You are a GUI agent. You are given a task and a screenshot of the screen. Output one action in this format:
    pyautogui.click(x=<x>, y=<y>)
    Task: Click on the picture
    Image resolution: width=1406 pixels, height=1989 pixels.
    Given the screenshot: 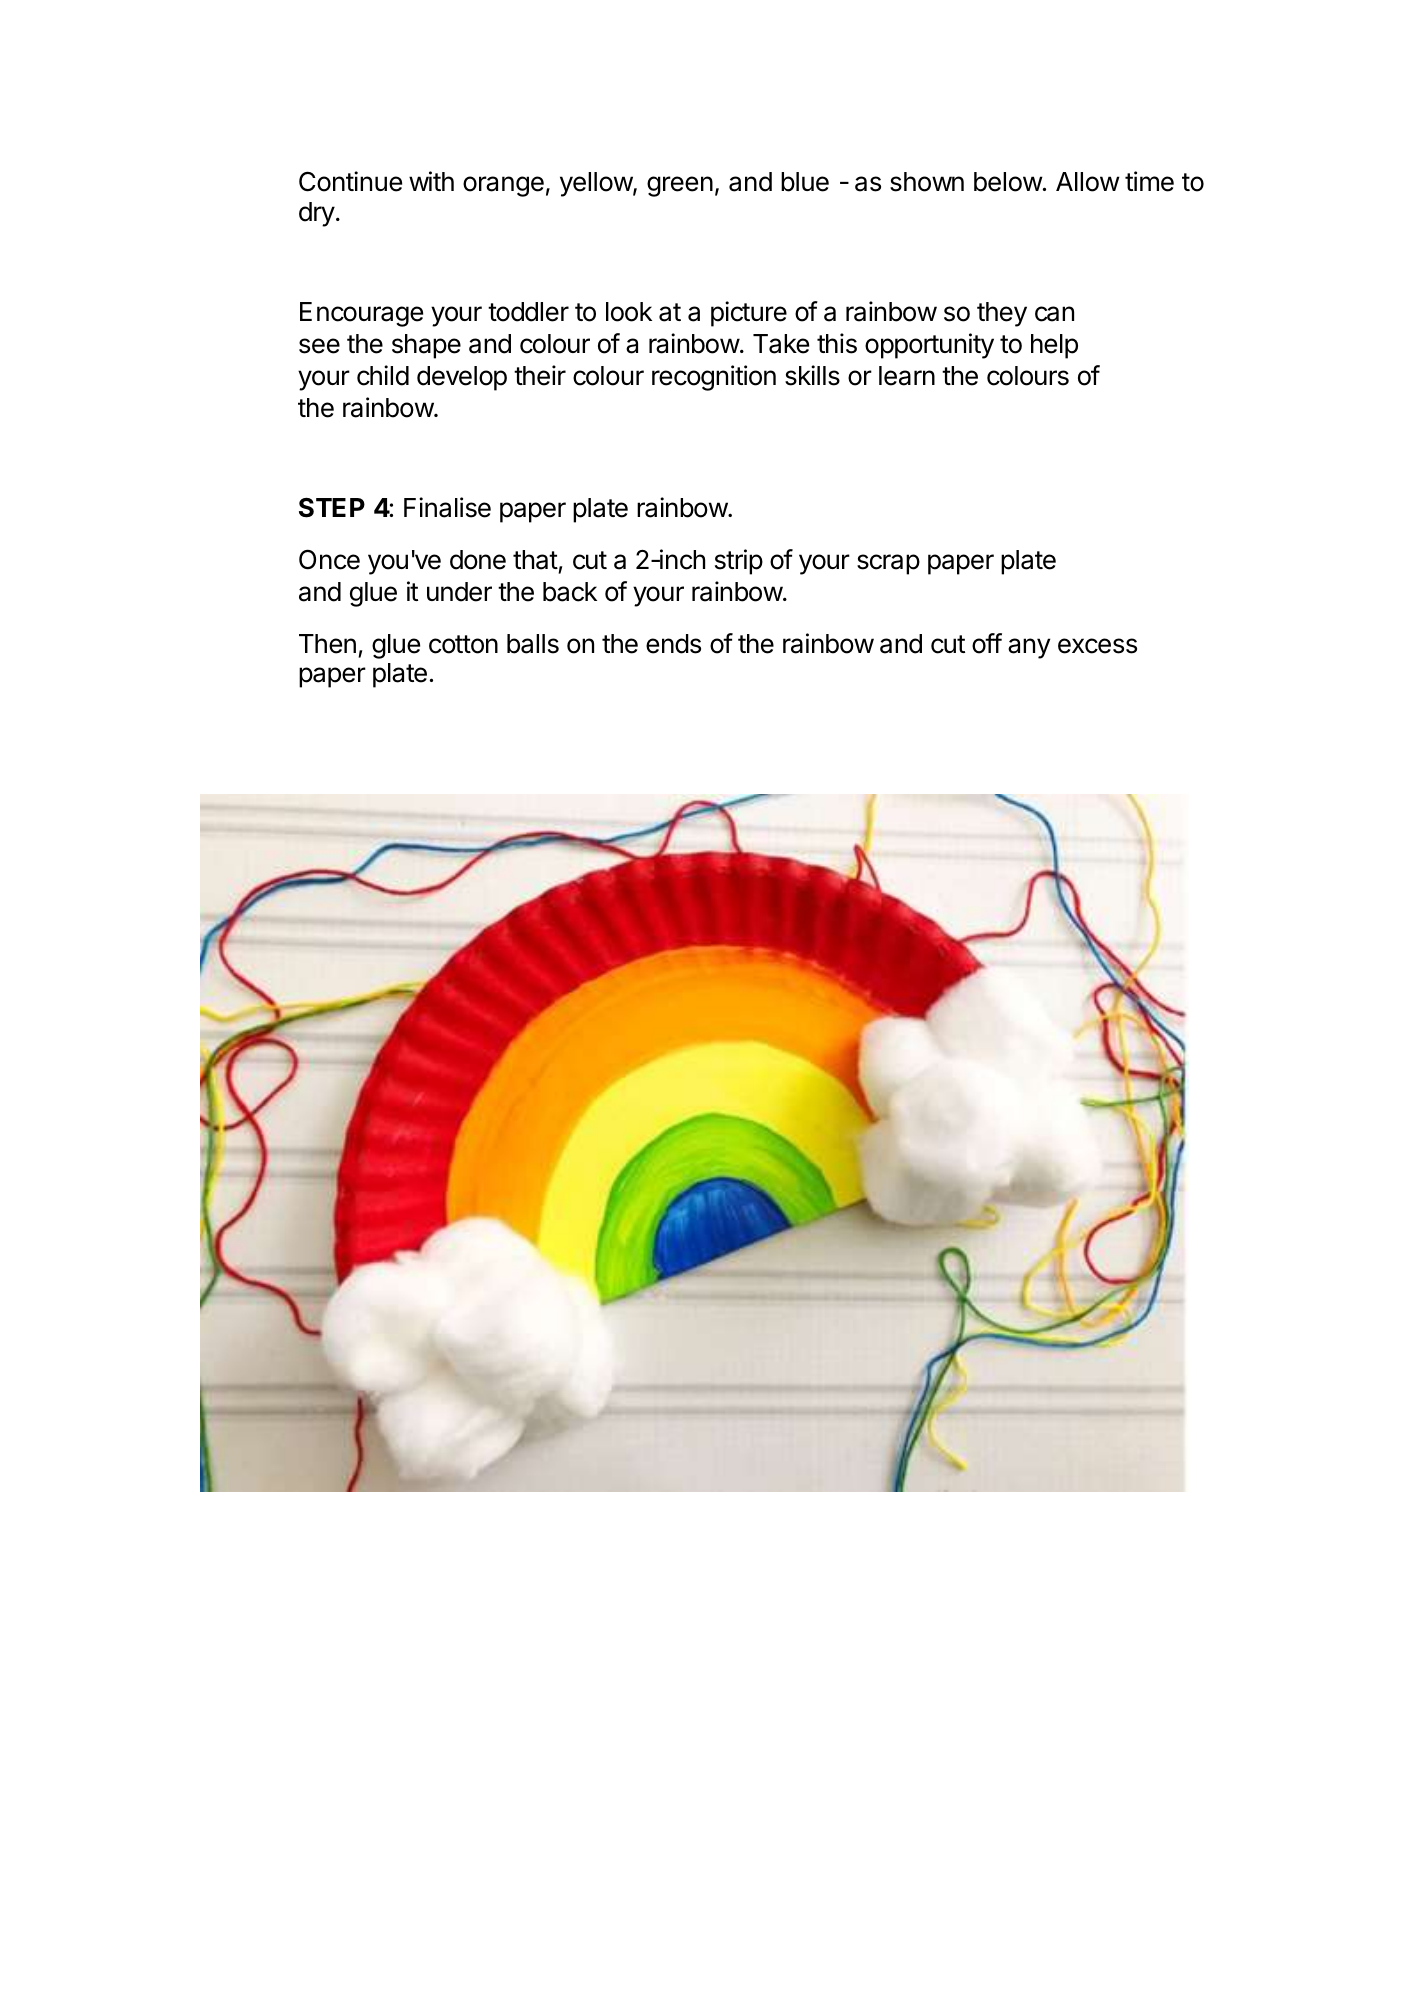 What is the action you would take?
    pyautogui.click(x=749, y=314)
